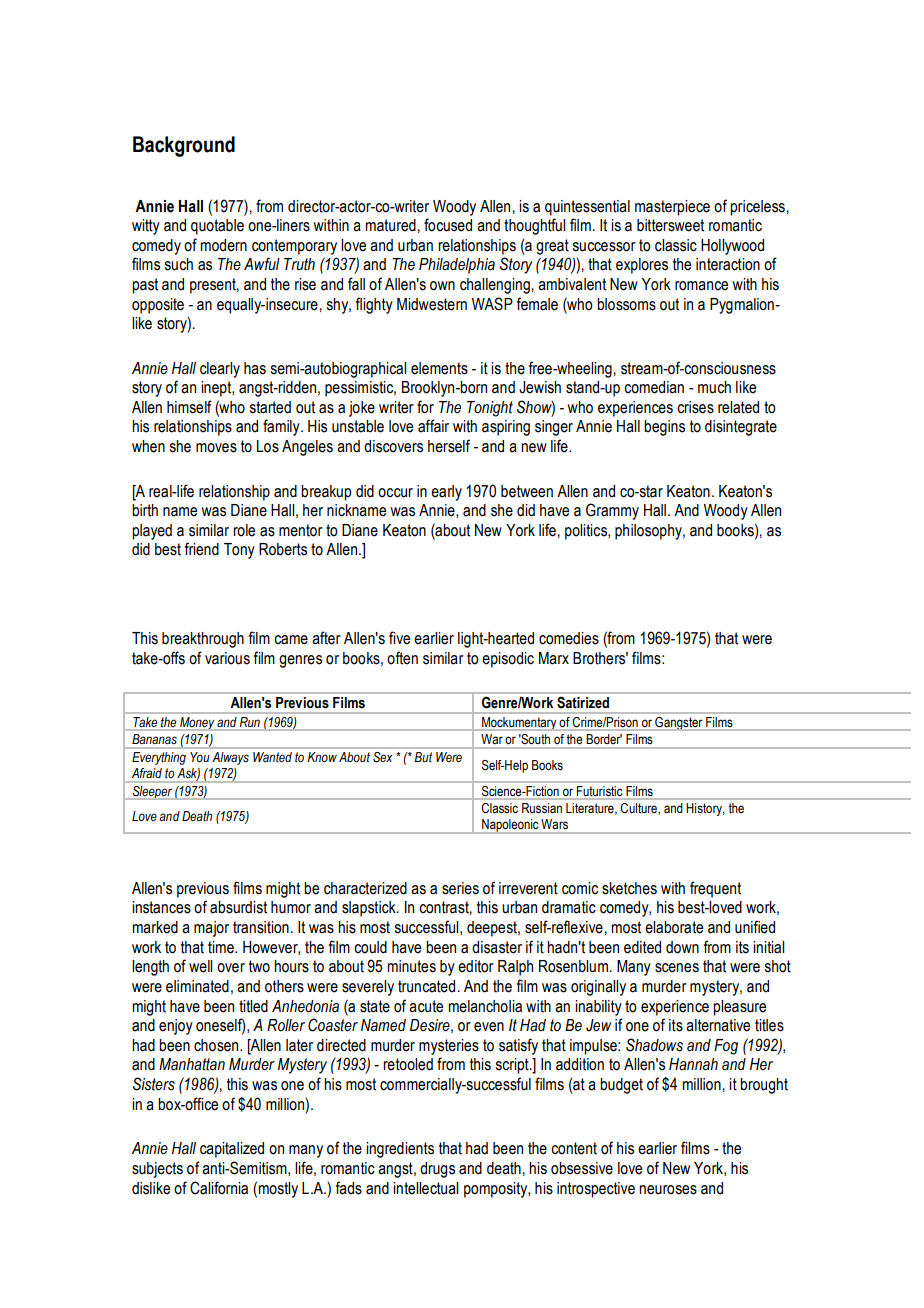  Describe the element at coordinates (216, 448) in the image. I see `moves` at that location.
